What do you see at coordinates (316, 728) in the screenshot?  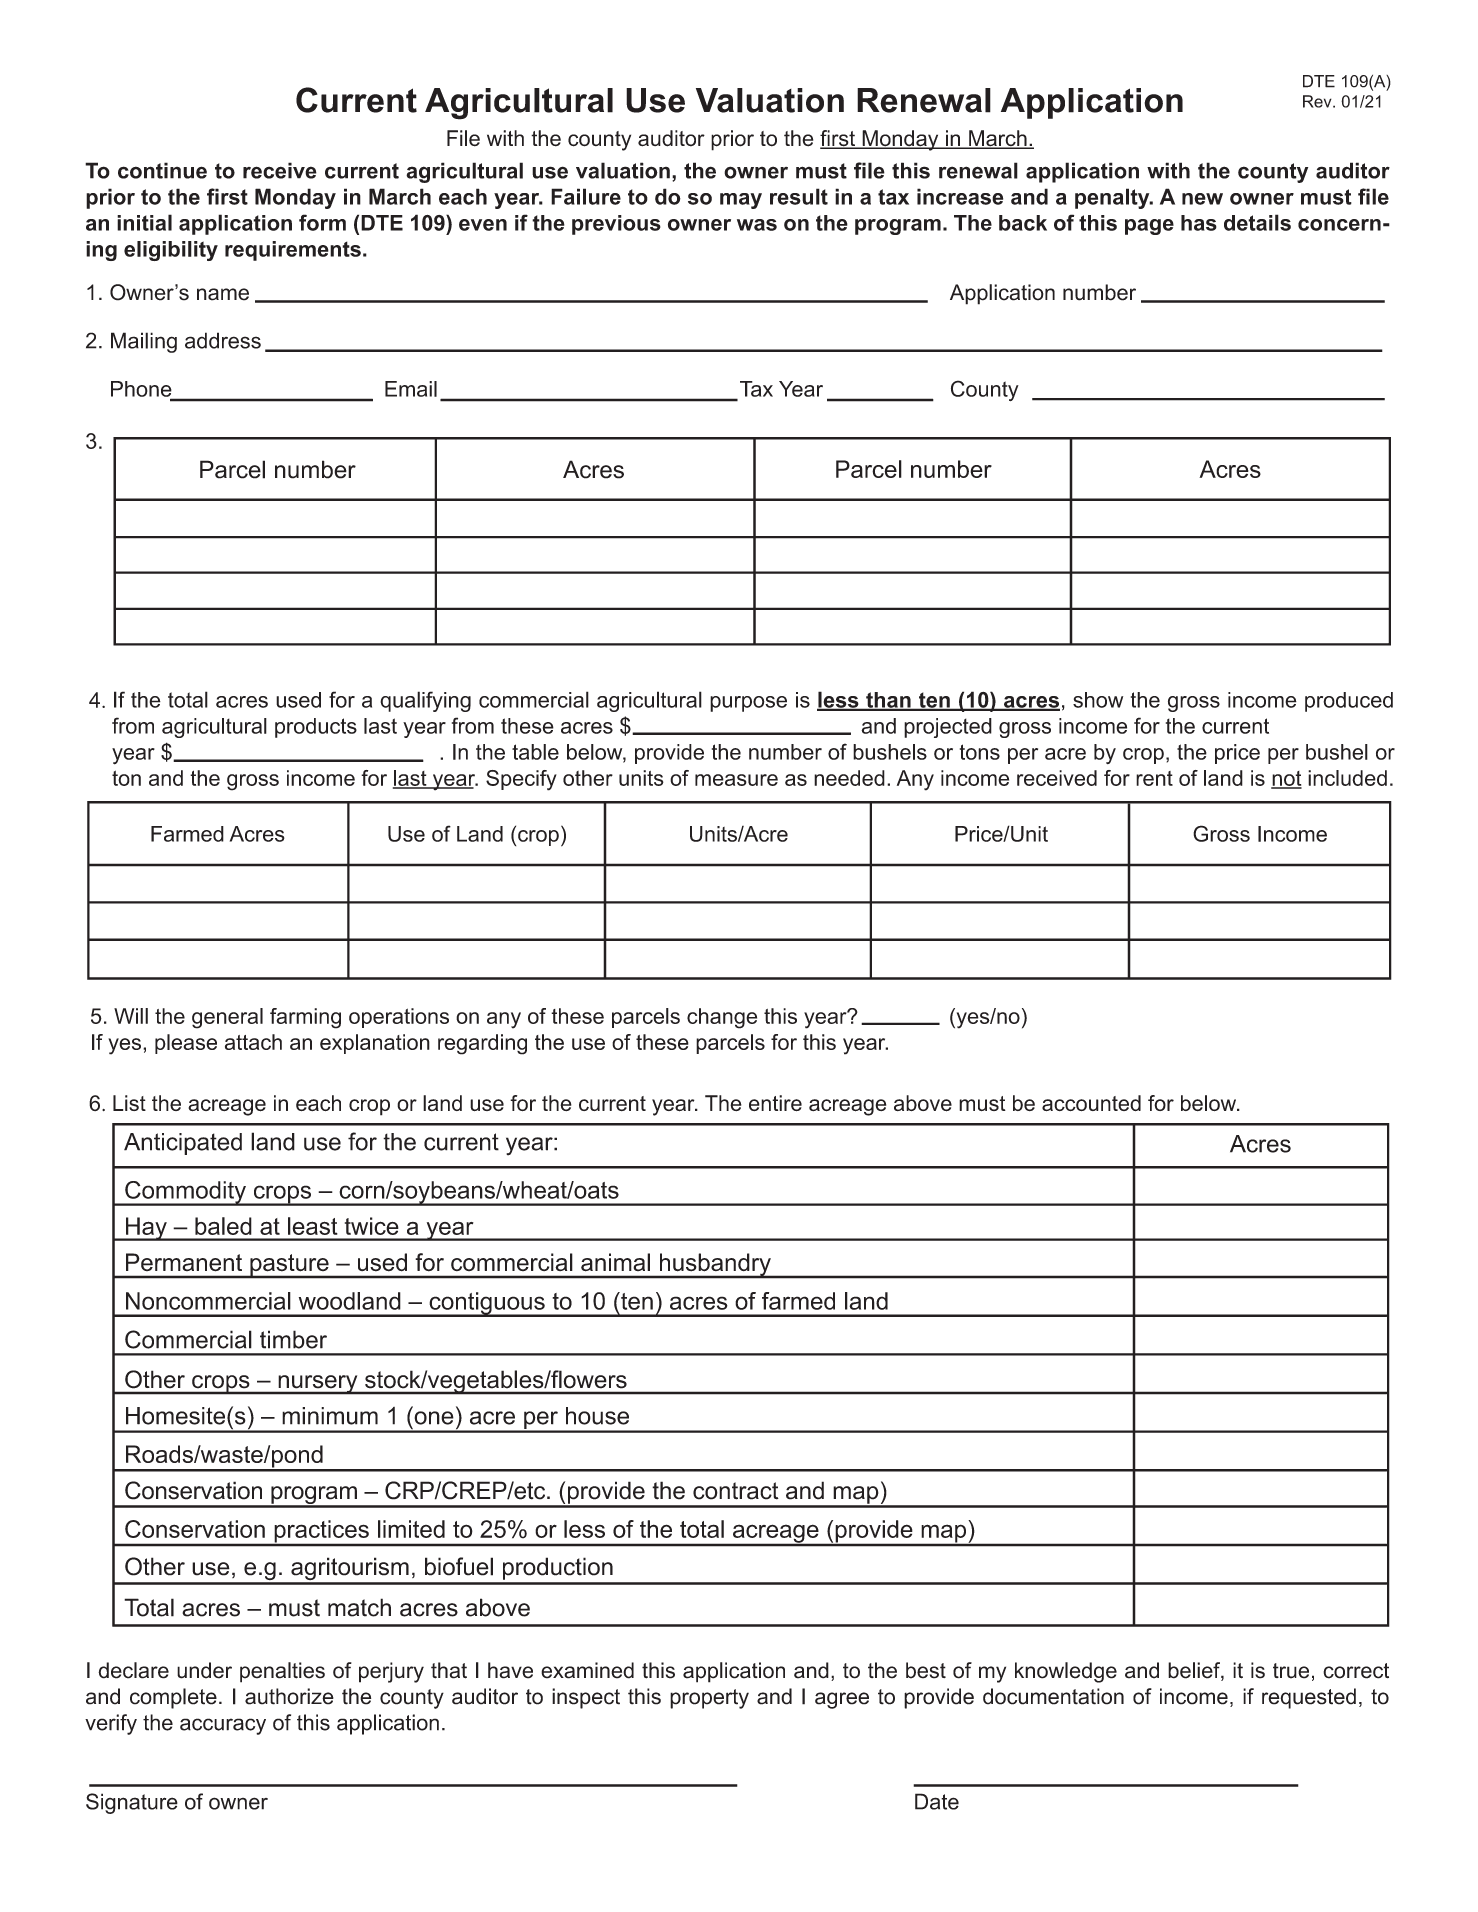 I see `products` at bounding box center [316, 728].
